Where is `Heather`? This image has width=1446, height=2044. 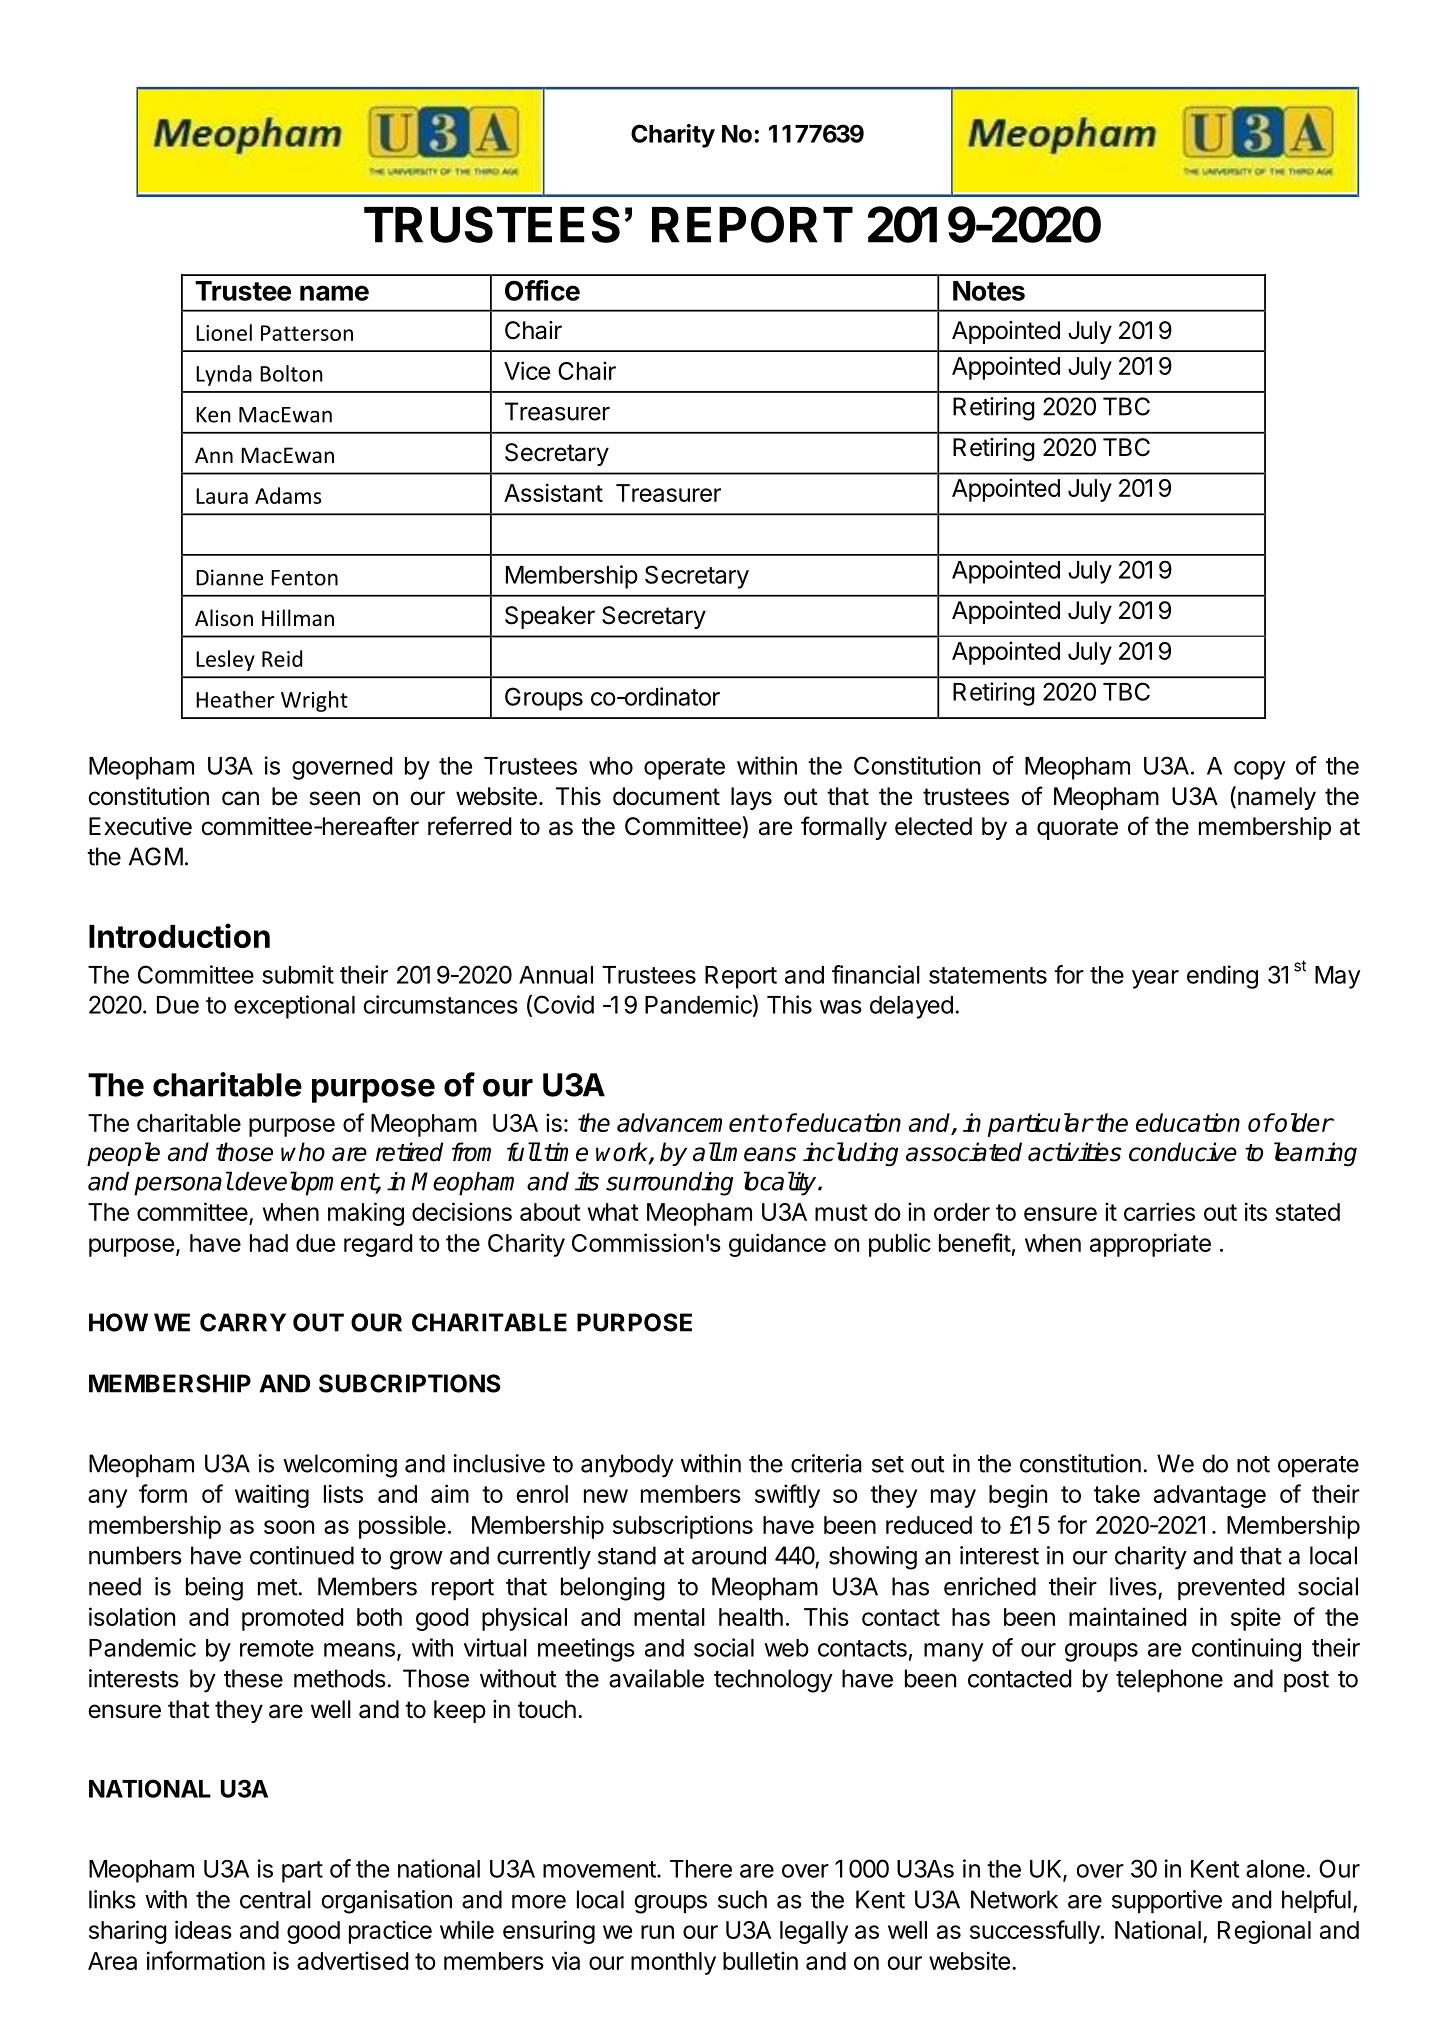 Heather is located at coordinates (235, 699).
